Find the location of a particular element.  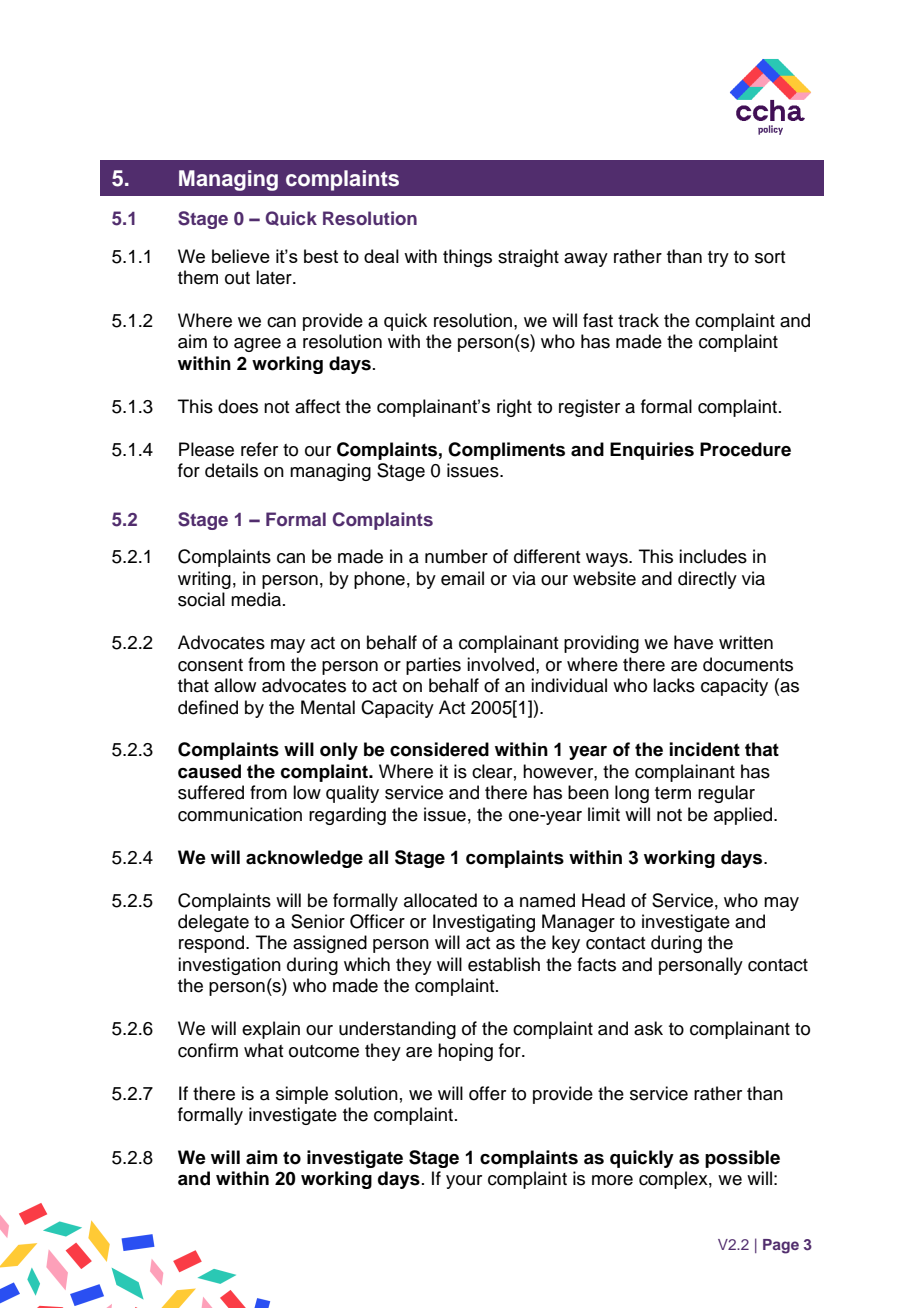

things is located at coordinates (467, 258).
